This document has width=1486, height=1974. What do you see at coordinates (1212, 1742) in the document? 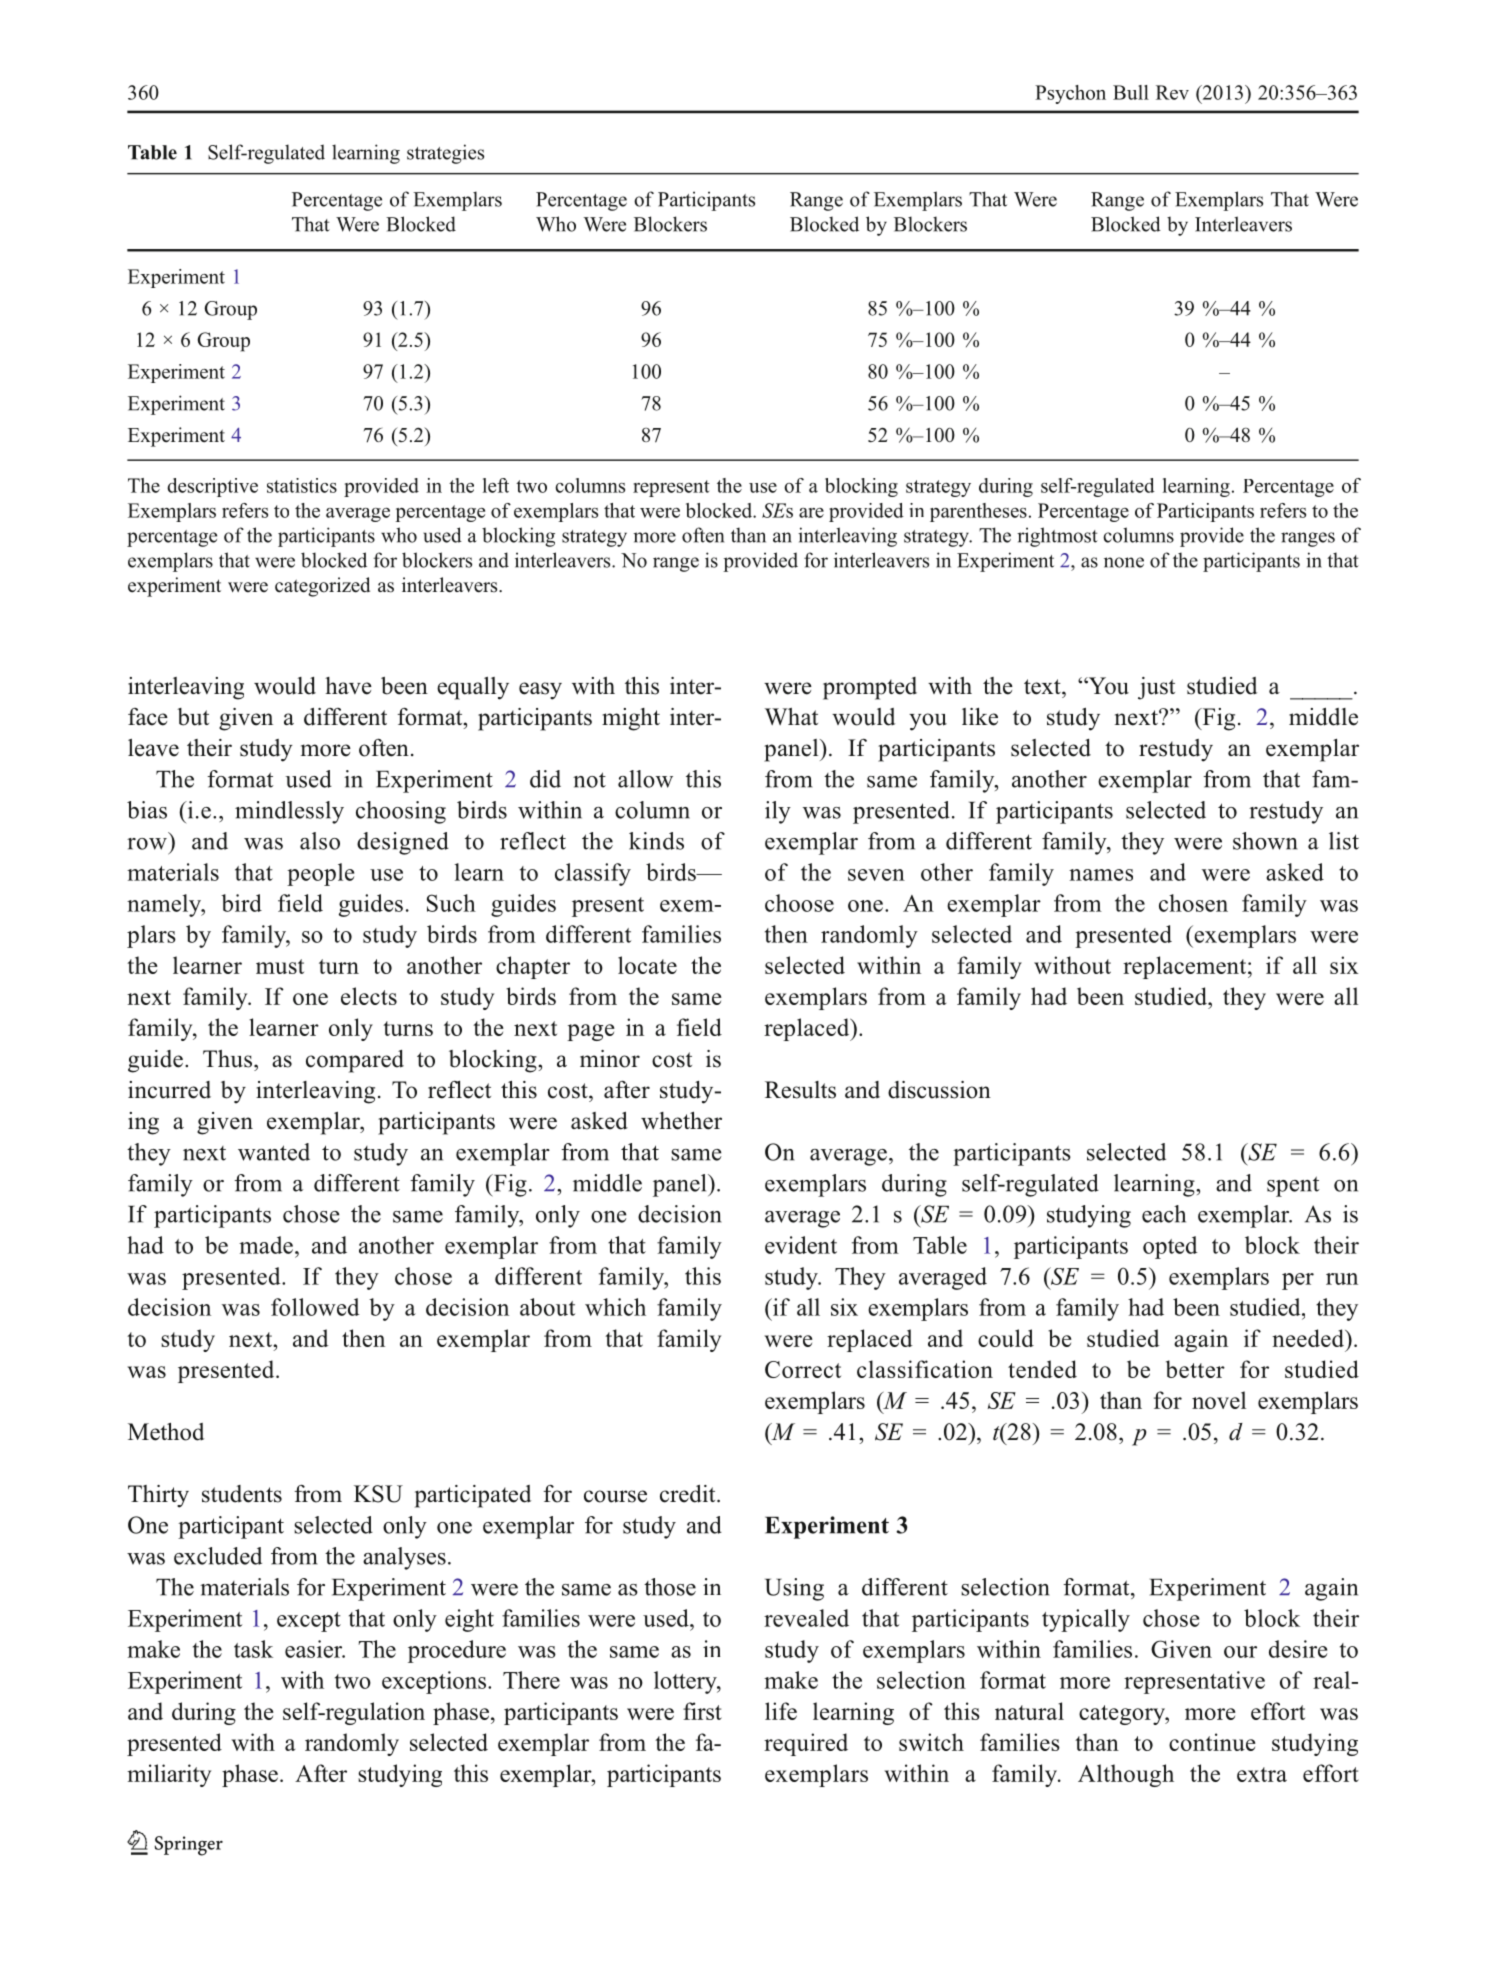
I see `continue` at bounding box center [1212, 1742].
